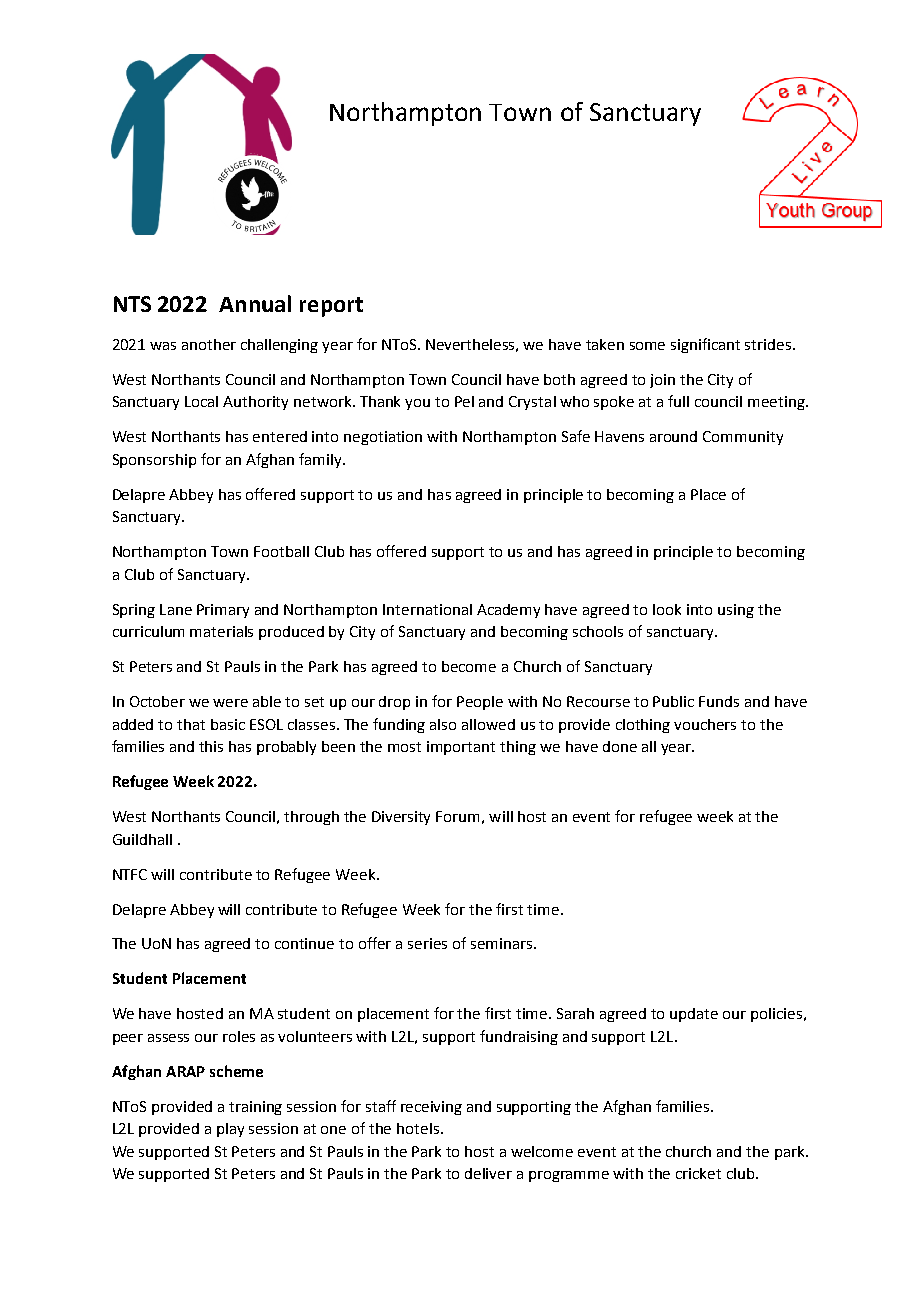  Describe the element at coordinates (705, 345) in the image. I see `significant` at that location.
